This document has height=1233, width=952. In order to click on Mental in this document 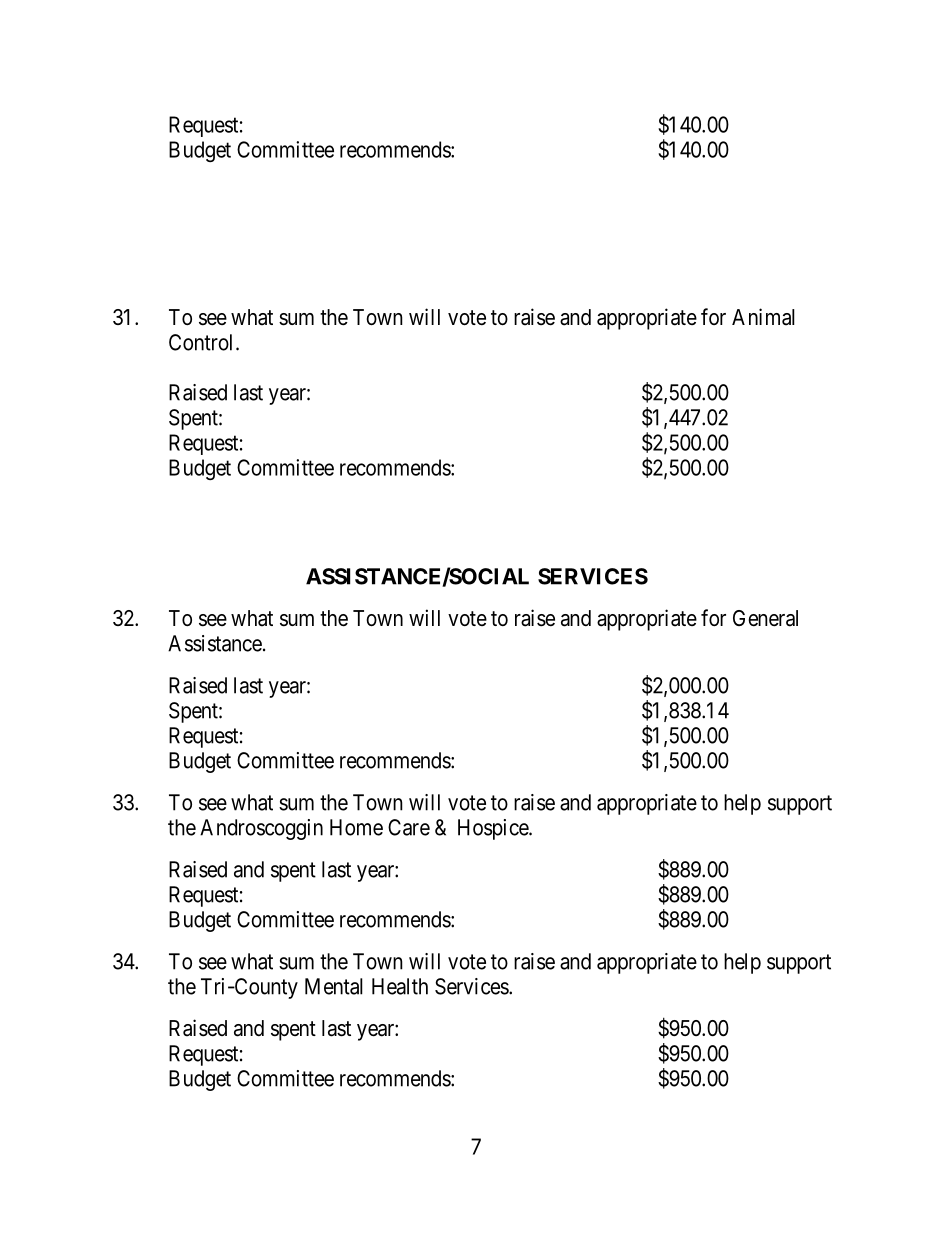, I will do `click(334, 986)`.
